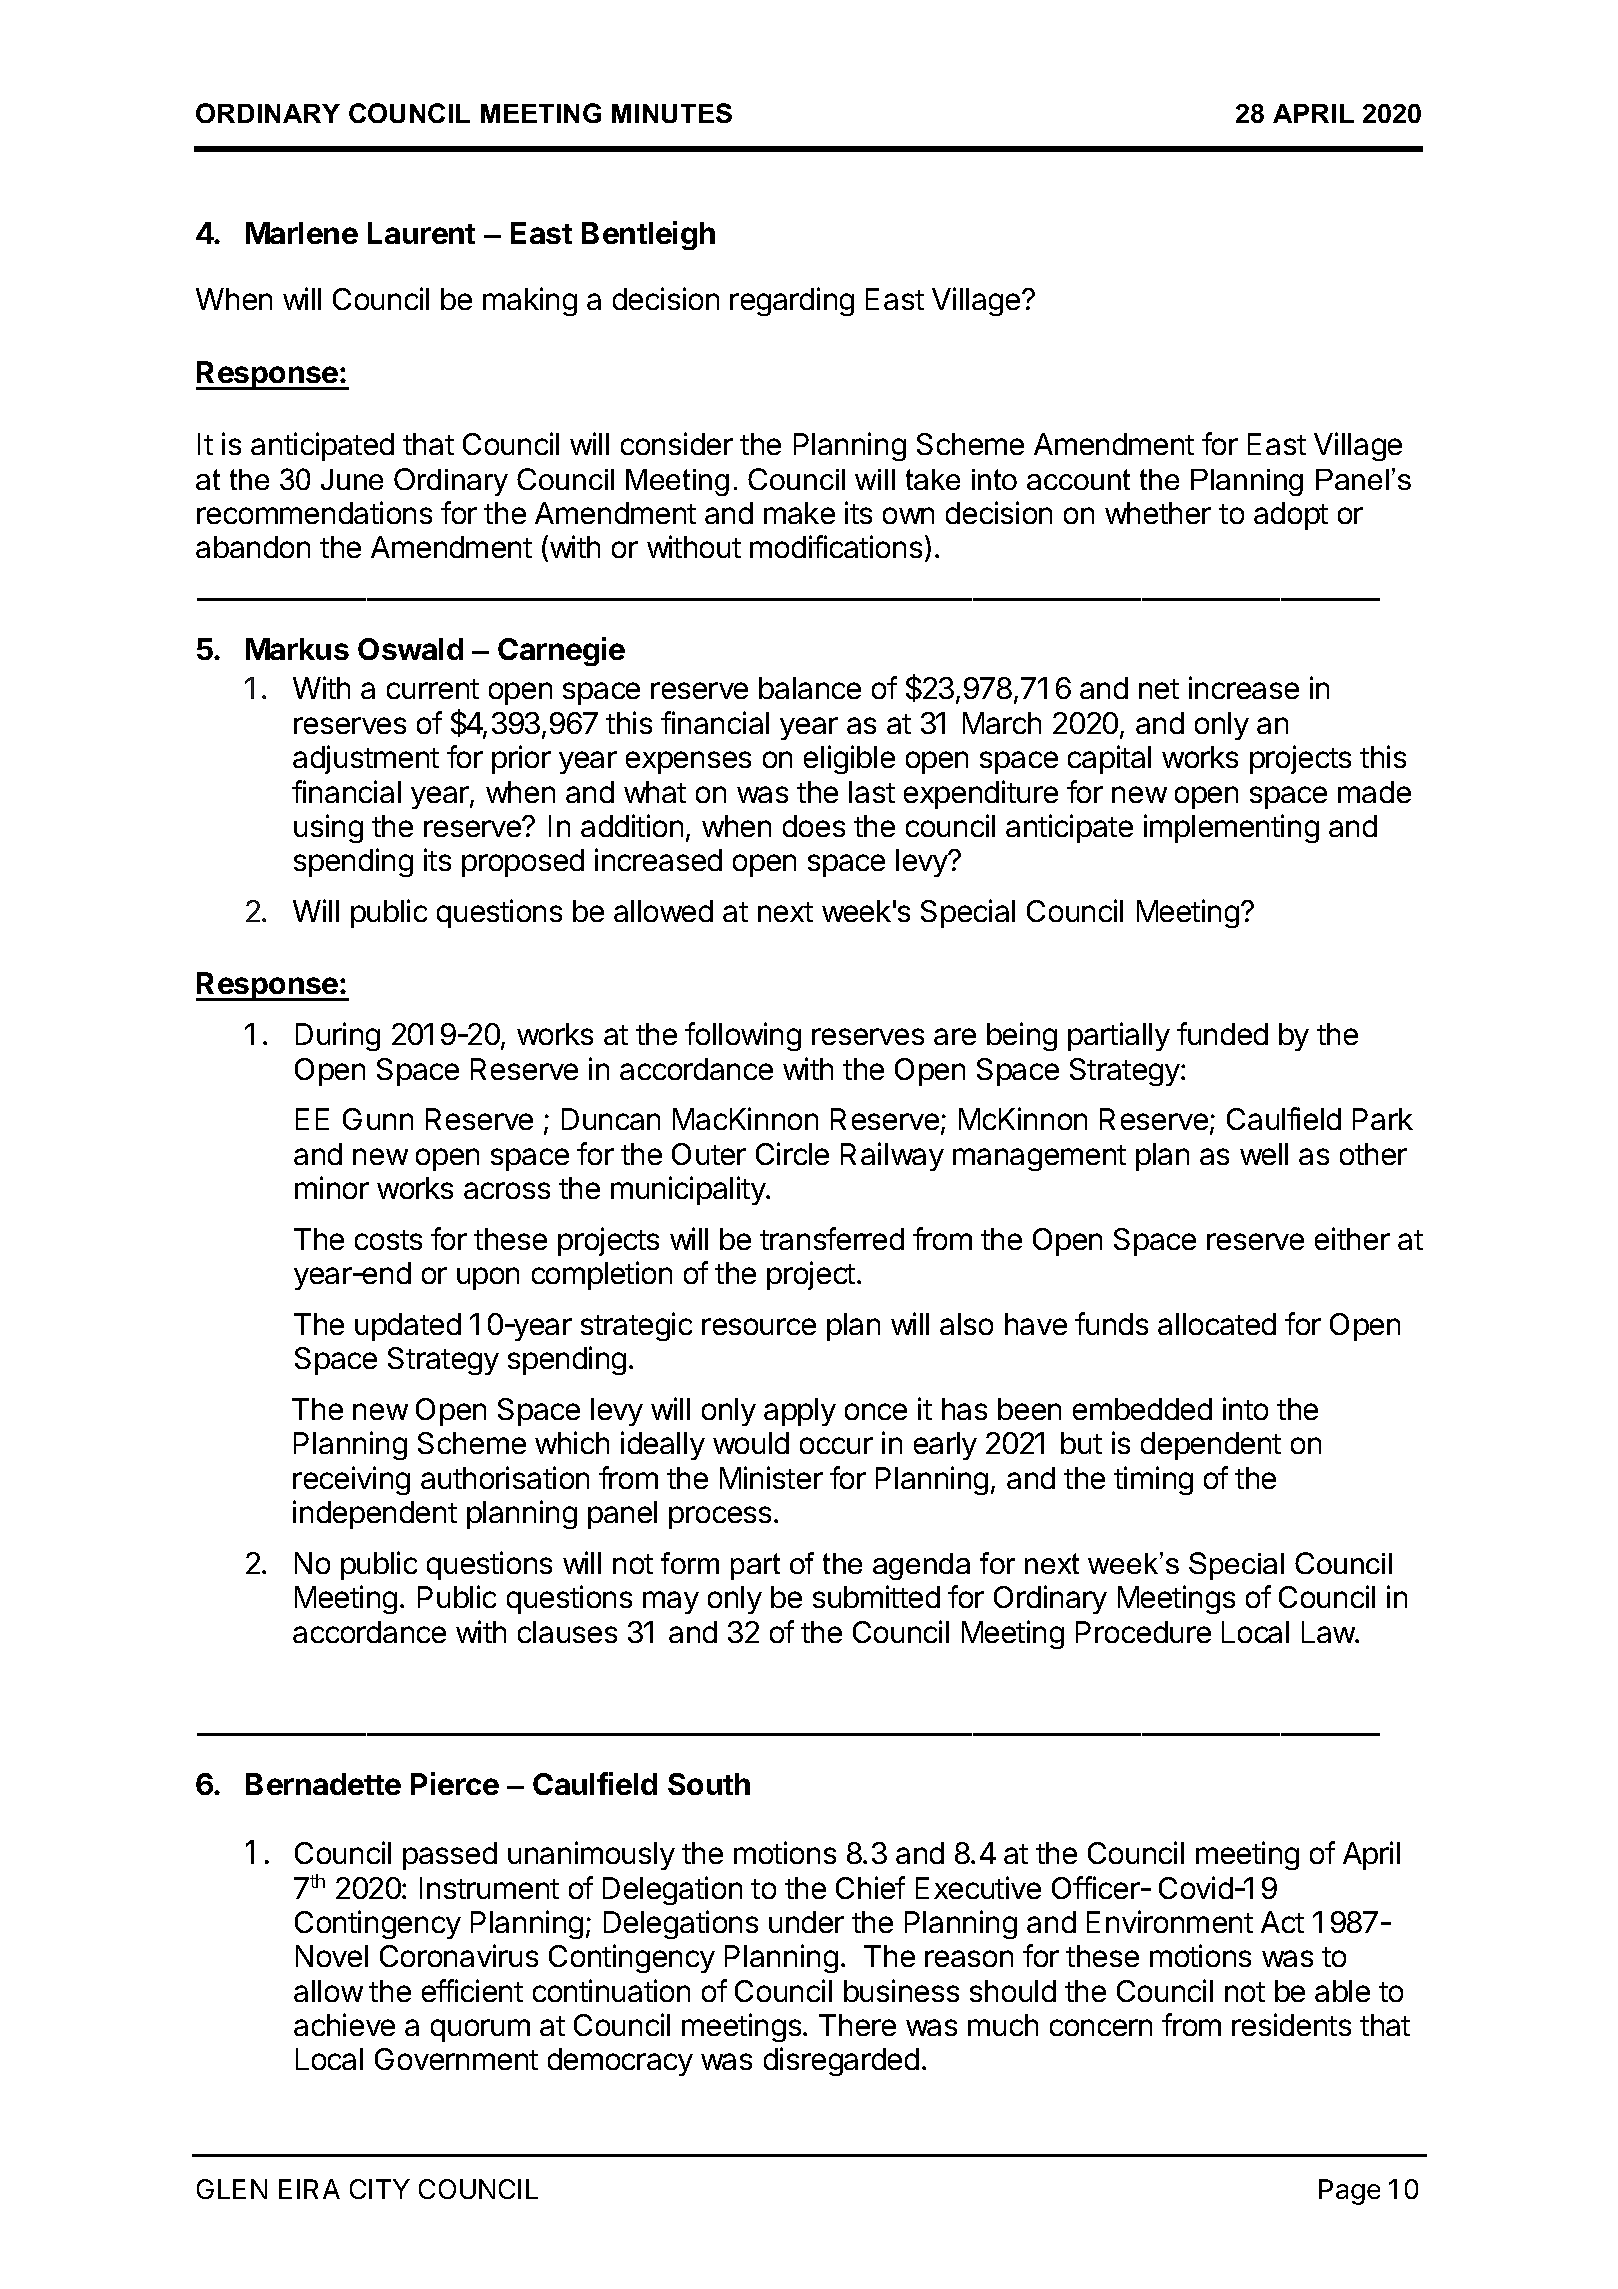 The width and height of the image is (1618, 2289). Describe the element at coordinates (378, 1119) in the image. I see `Gunn` at that location.
